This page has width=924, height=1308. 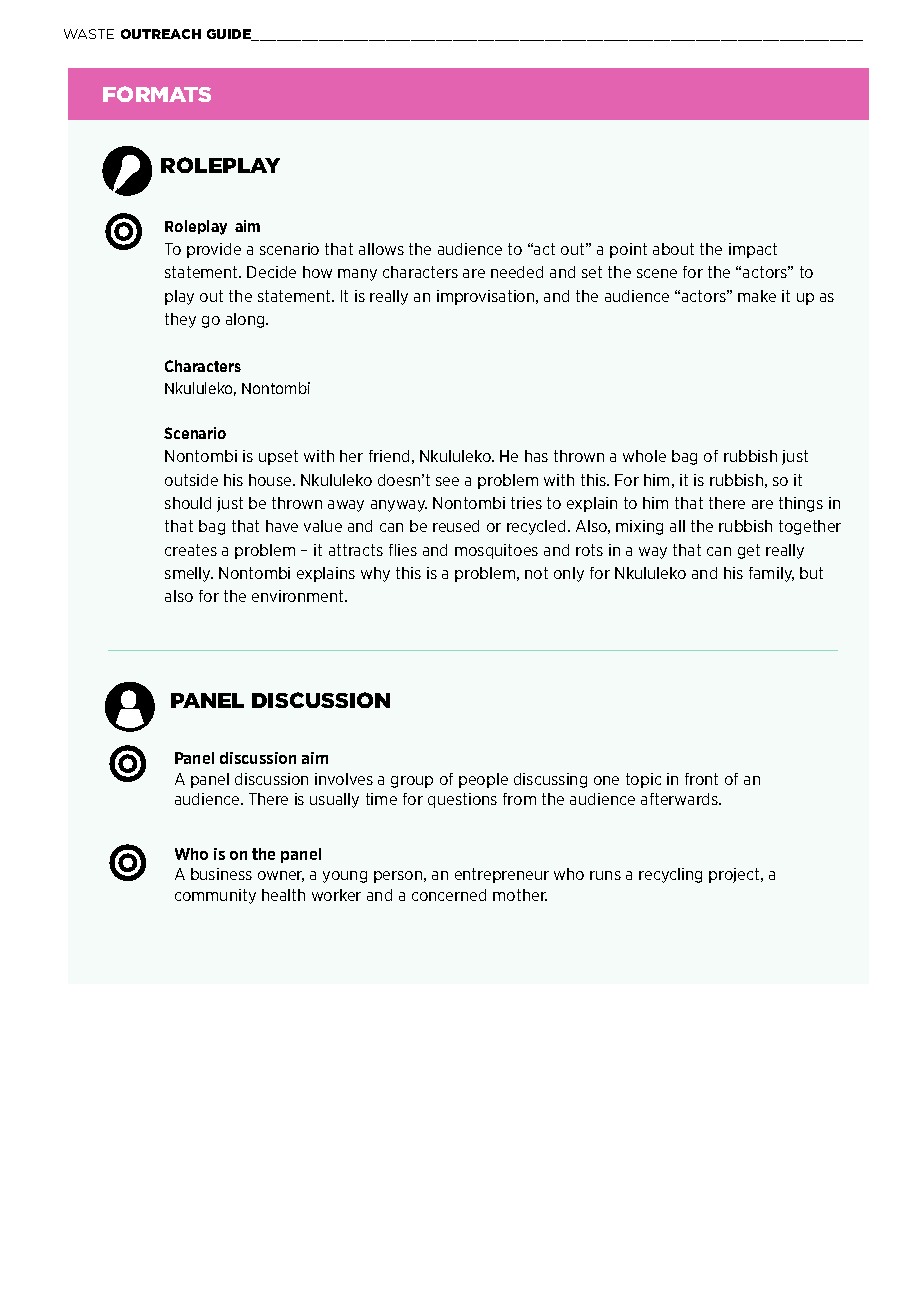 I want to click on OUTREACH, so click(x=161, y=34).
